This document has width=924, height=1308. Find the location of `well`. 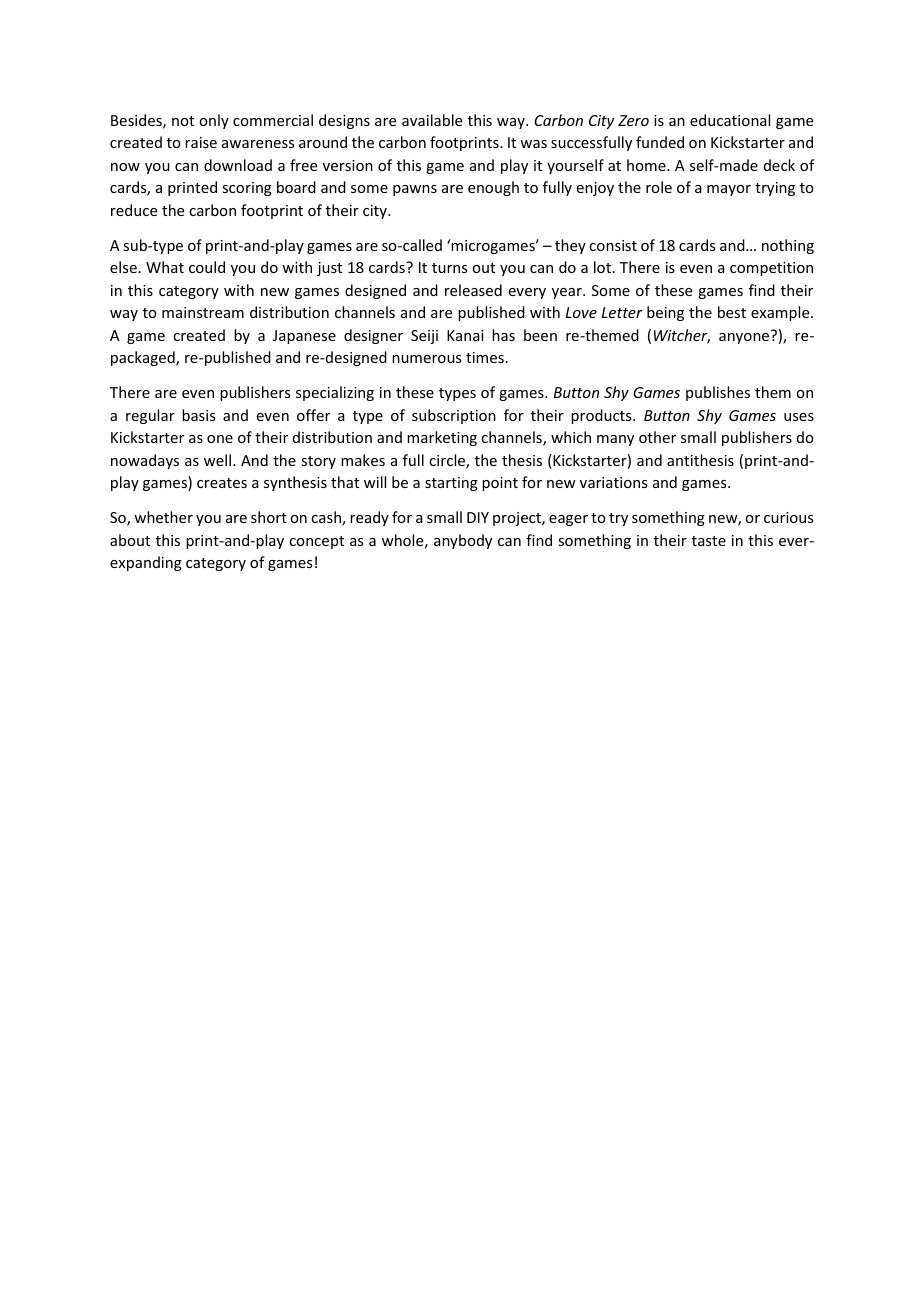

well is located at coordinates (217, 460).
